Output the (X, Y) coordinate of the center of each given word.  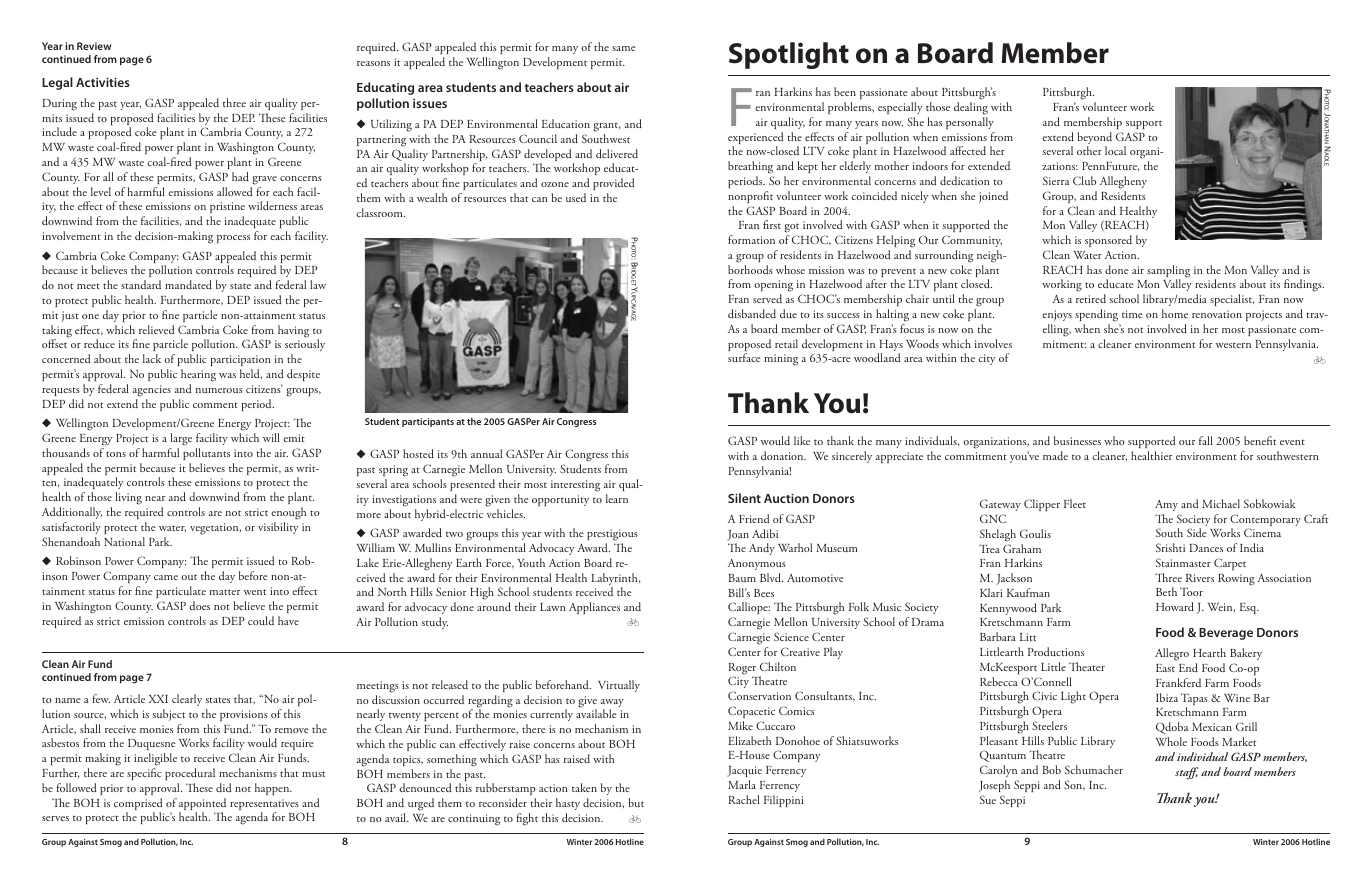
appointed (202, 805)
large (181, 439)
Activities (103, 82)
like (802, 440)
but (636, 802)
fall (1206, 440)
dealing (971, 108)
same (624, 48)
